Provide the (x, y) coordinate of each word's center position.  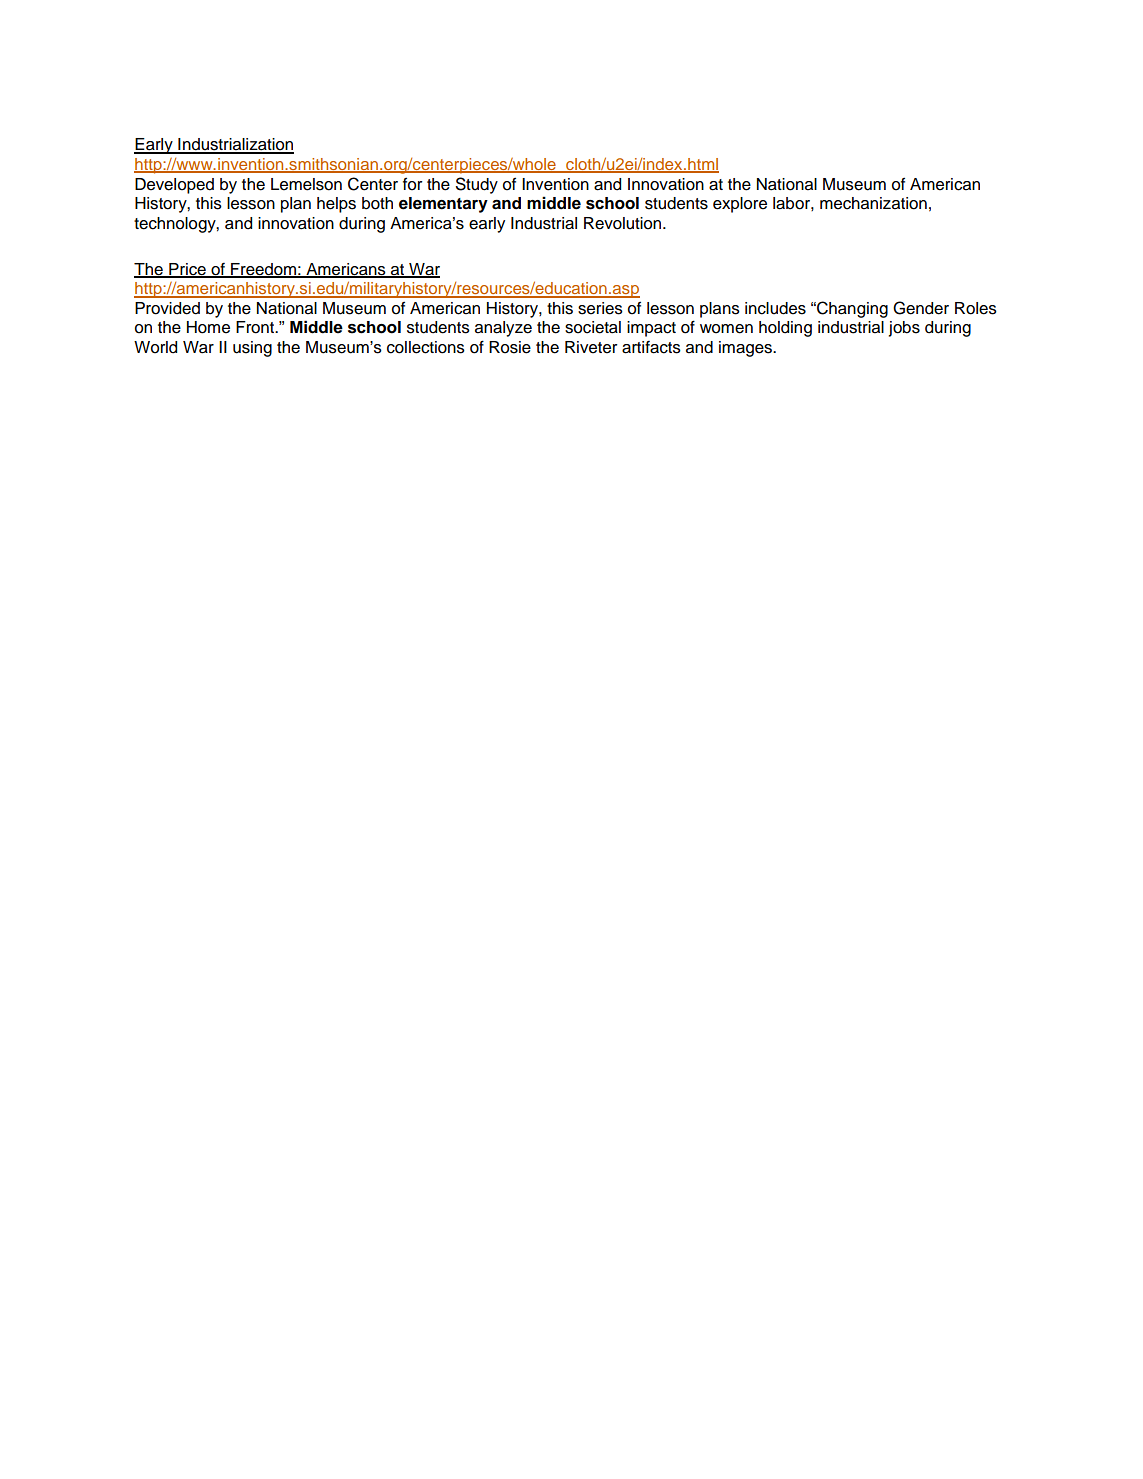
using (252, 349)
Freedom (263, 270)
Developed (174, 186)
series (600, 308)
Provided (167, 308)
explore (740, 205)
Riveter (591, 347)
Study (477, 185)
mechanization (873, 203)
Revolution (624, 223)
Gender (921, 308)
